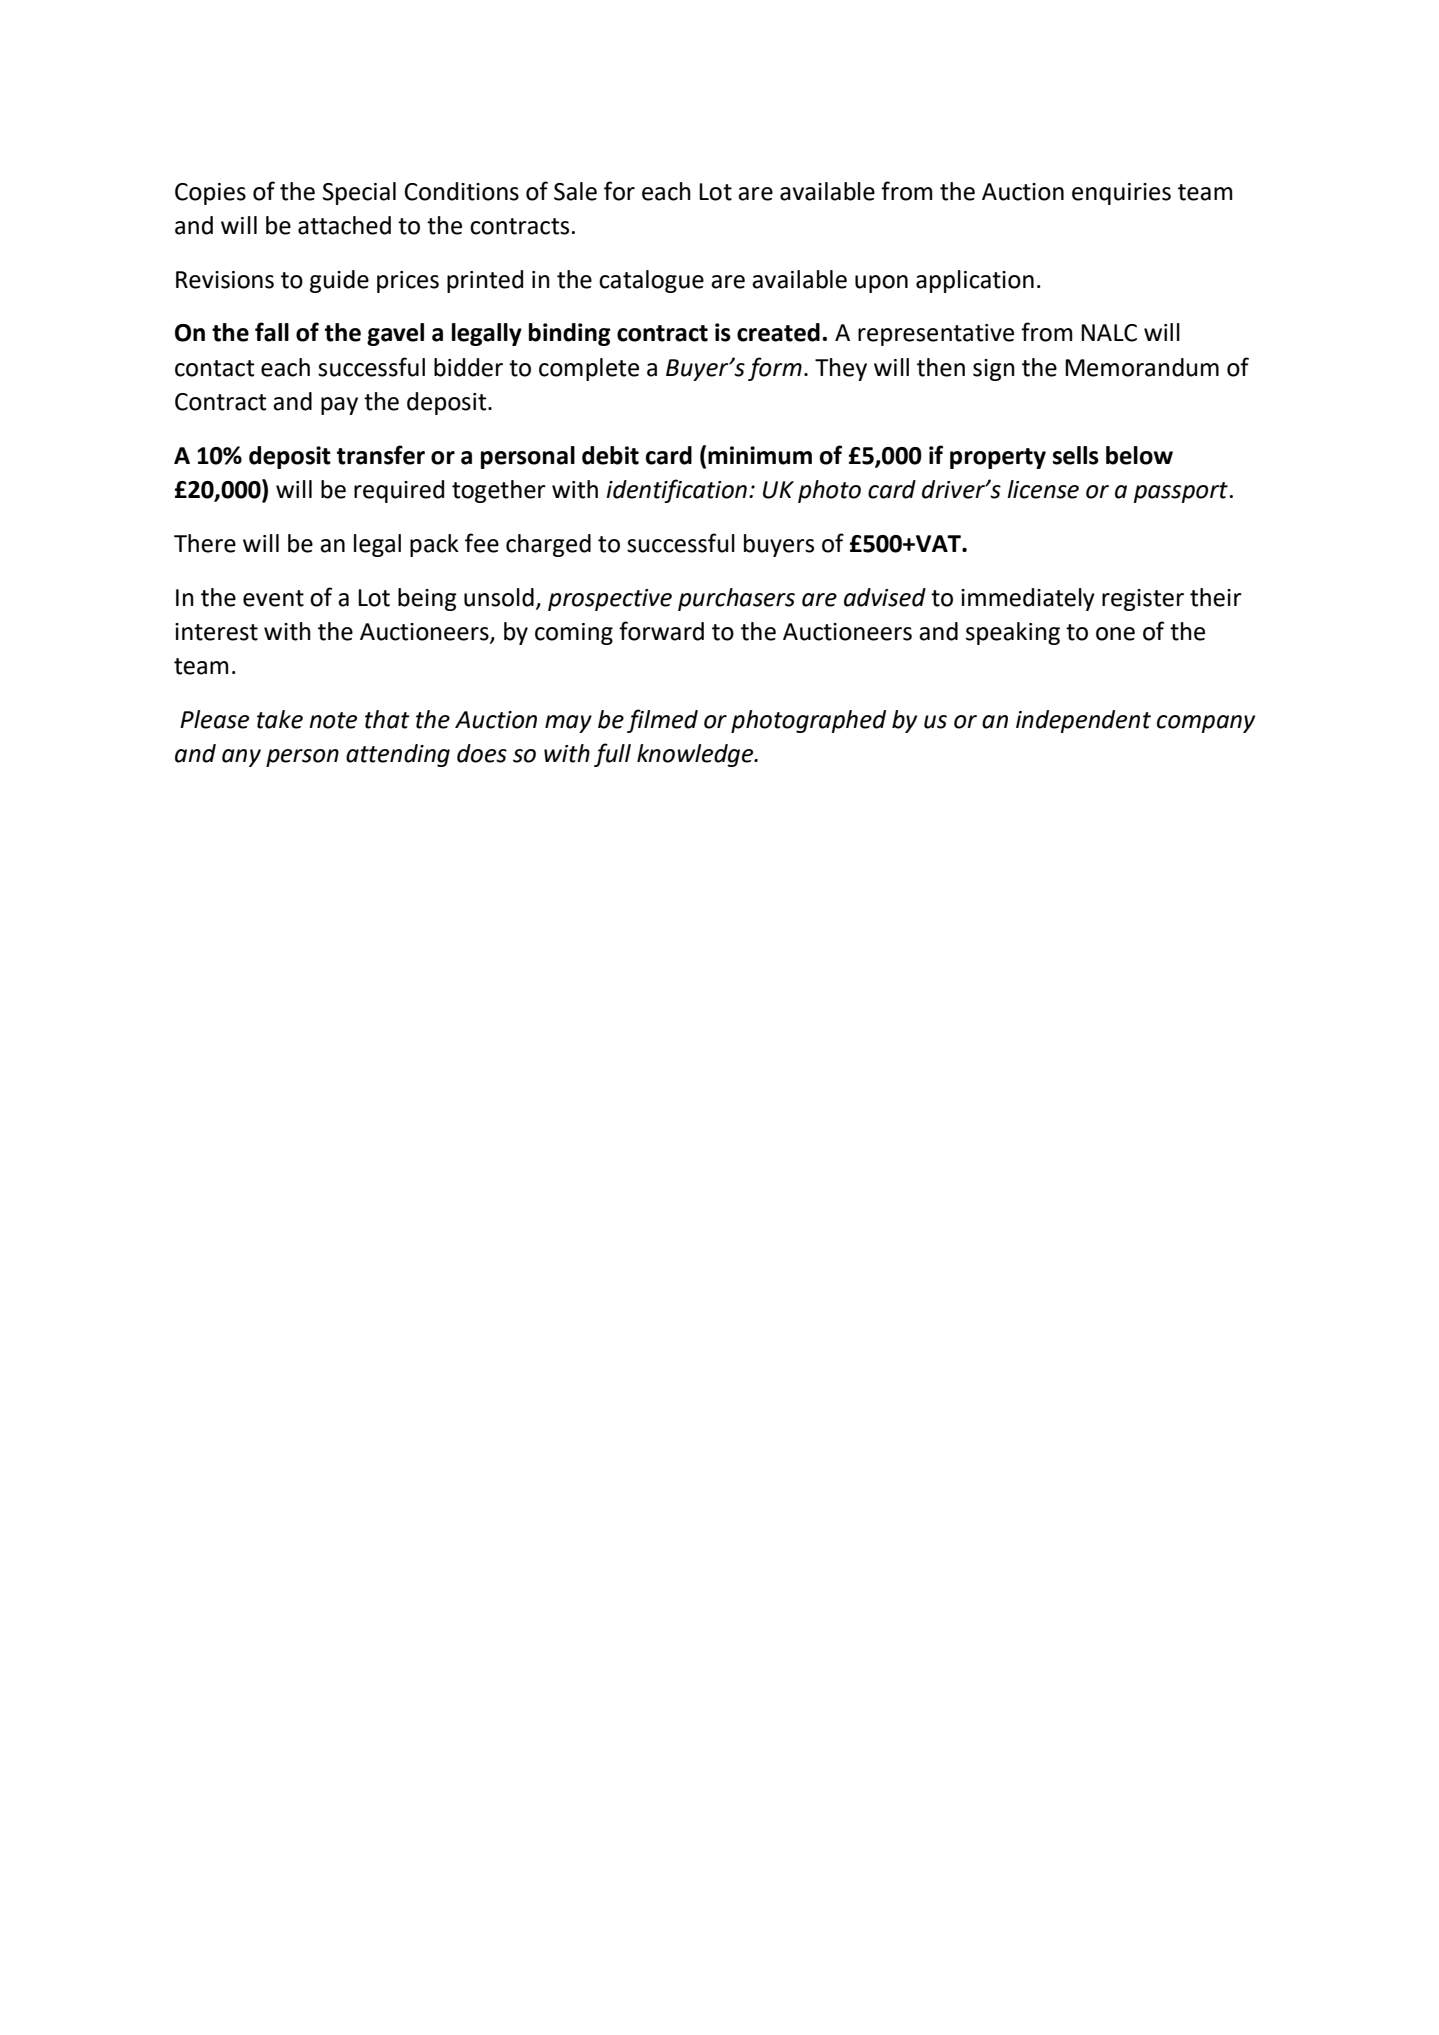 This screenshot has height=2035, width=1439. Describe the element at coordinates (1121, 194) in the screenshot. I see `enquiries` at that location.
